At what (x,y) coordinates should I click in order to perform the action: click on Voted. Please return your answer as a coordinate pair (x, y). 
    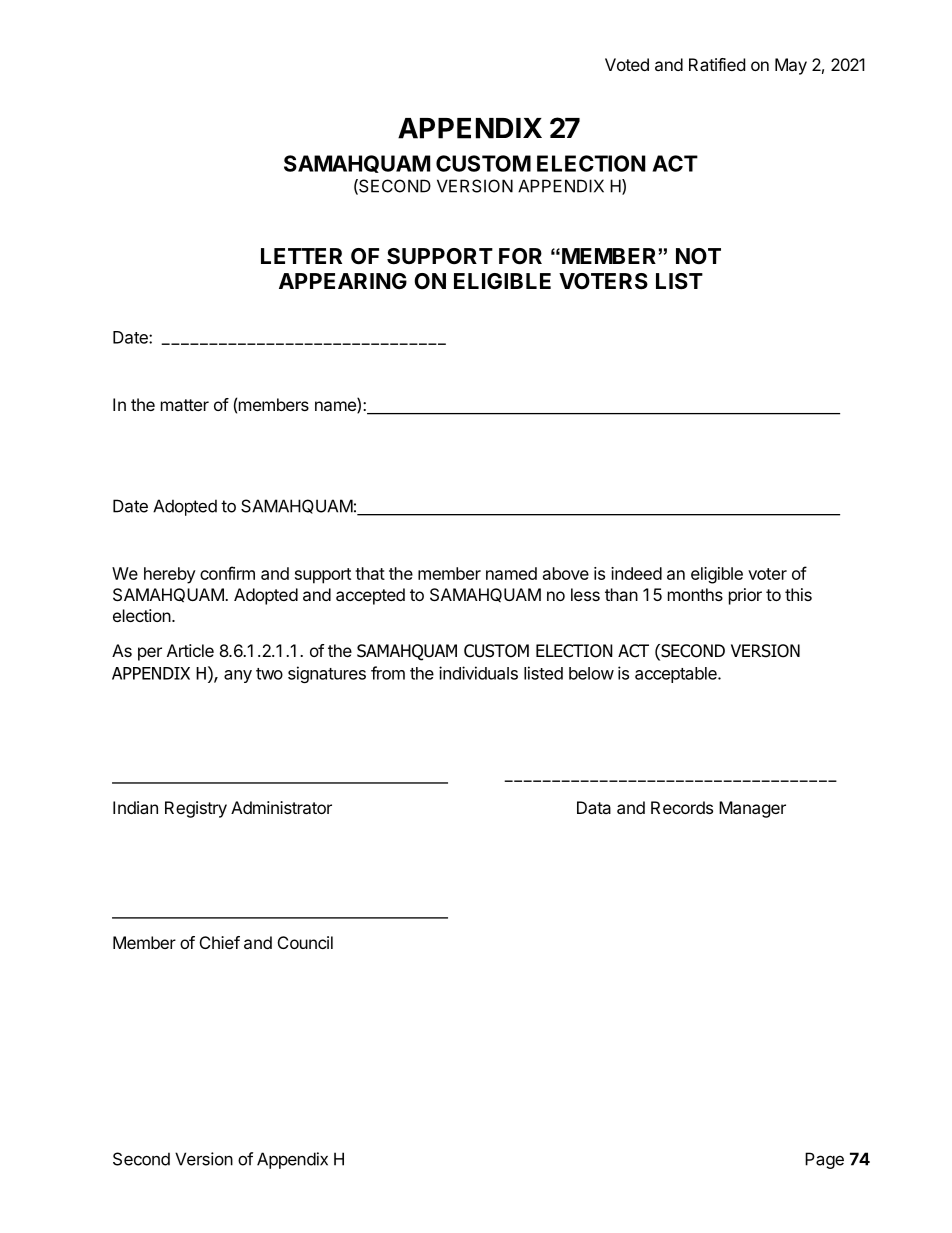
    Looking at the image, I should click on (627, 64).
